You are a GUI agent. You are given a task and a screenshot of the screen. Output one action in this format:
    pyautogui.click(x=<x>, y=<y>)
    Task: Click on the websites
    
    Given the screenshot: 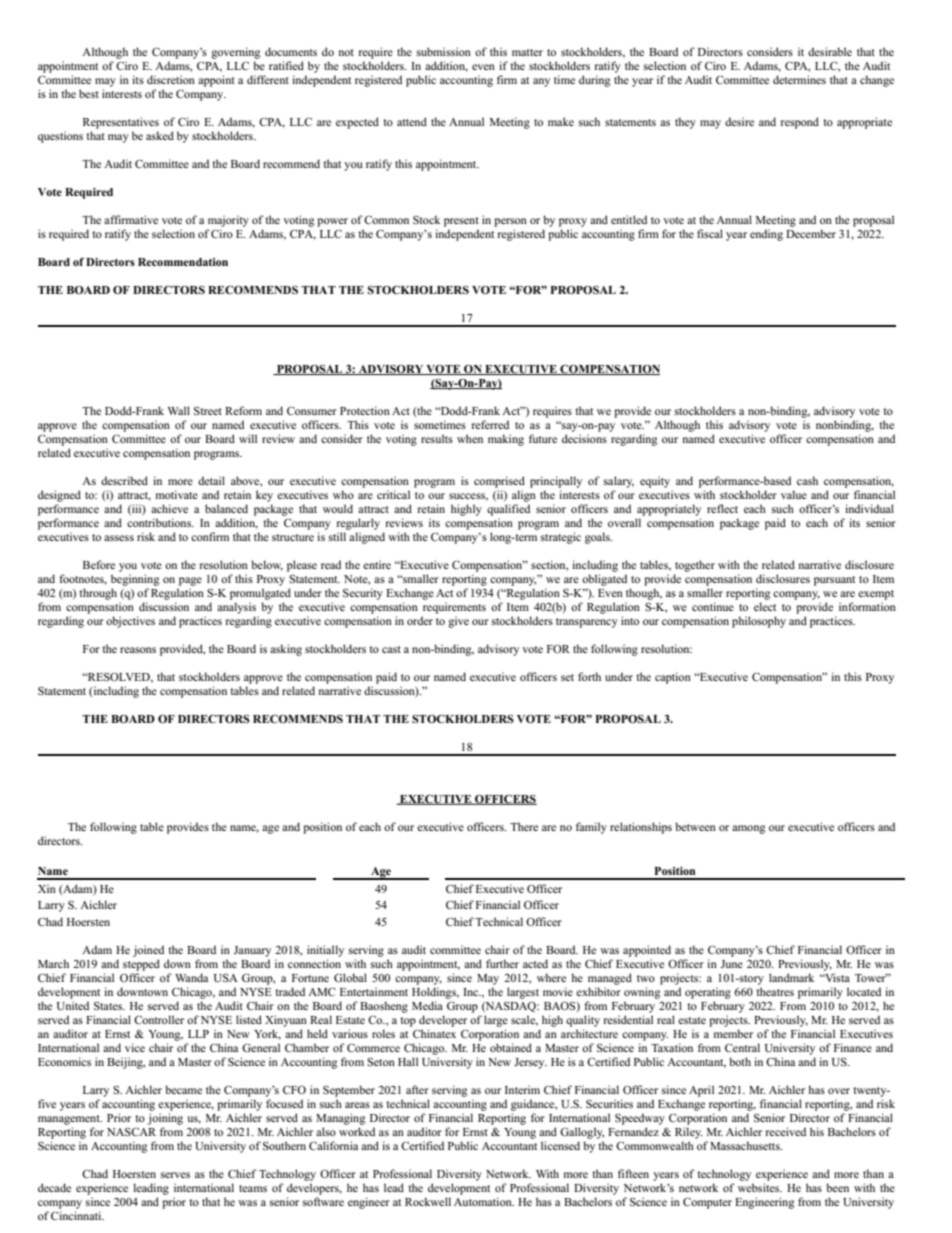 What is the action you would take?
    pyautogui.click(x=760, y=1187)
